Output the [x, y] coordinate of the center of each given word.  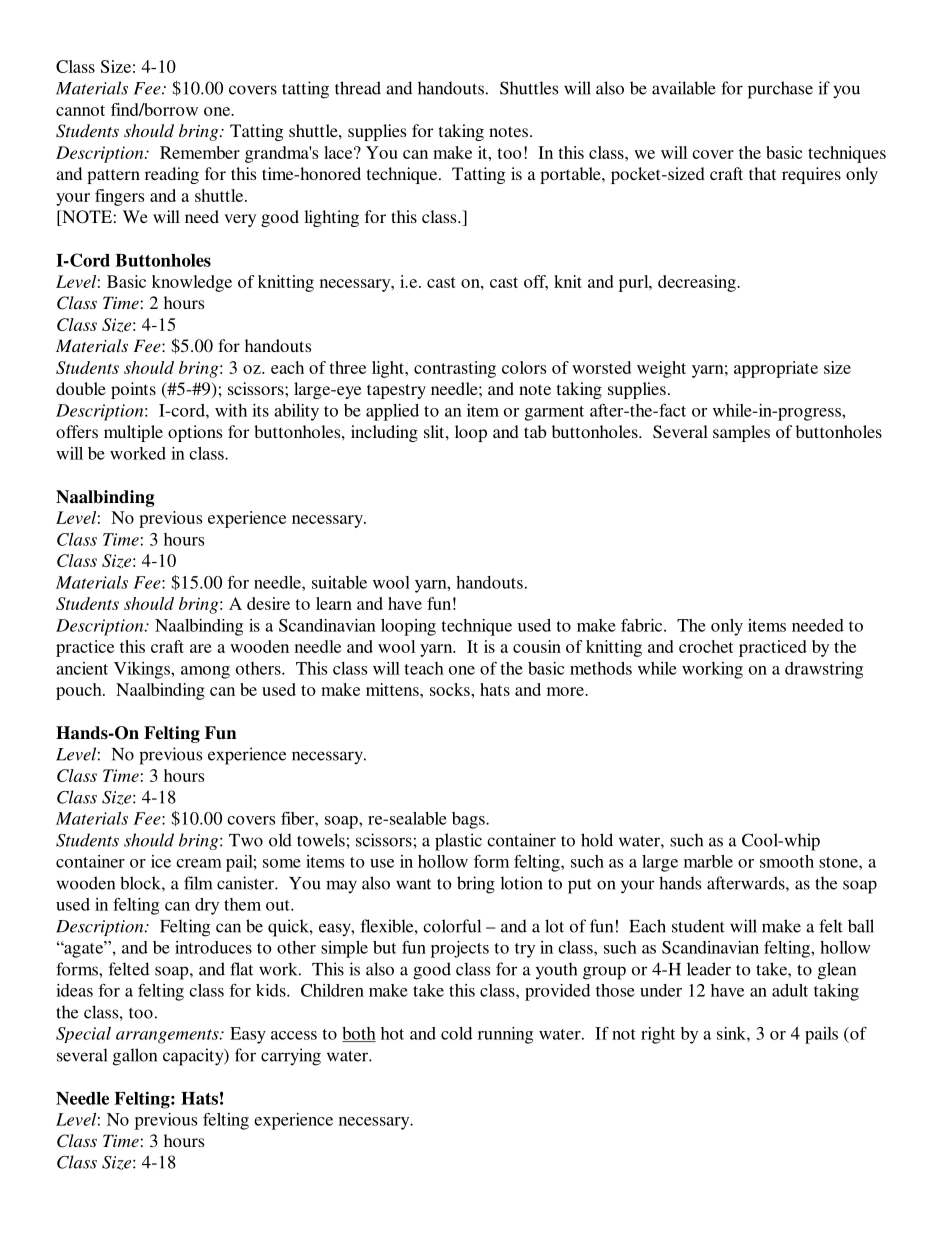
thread [358, 88]
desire [268, 603]
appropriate [776, 369]
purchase [780, 90]
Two [246, 840]
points [133, 390]
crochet [706, 646]
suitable [339, 582]
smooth [787, 861]
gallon [135, 1057]
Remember [200, 152]
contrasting [455, 369]
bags [469, 820]
